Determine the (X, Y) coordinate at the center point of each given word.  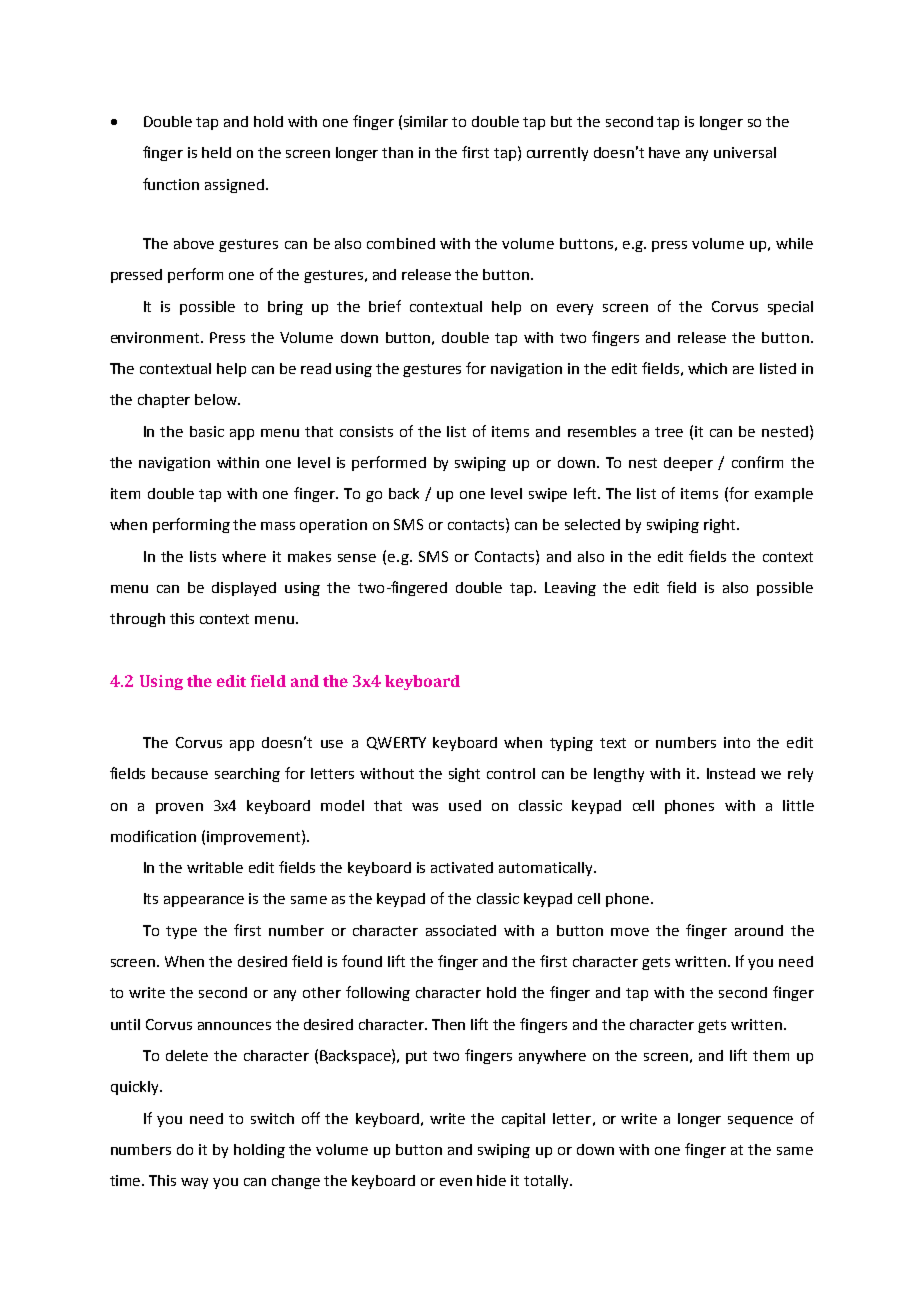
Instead (731, 773)
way (194, 1183)
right (721, 526)
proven (179, 808)
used (465, 805)
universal (745, 152)
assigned (234, 186)
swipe (548, 495)
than (397, 152)
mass (278, 526)
